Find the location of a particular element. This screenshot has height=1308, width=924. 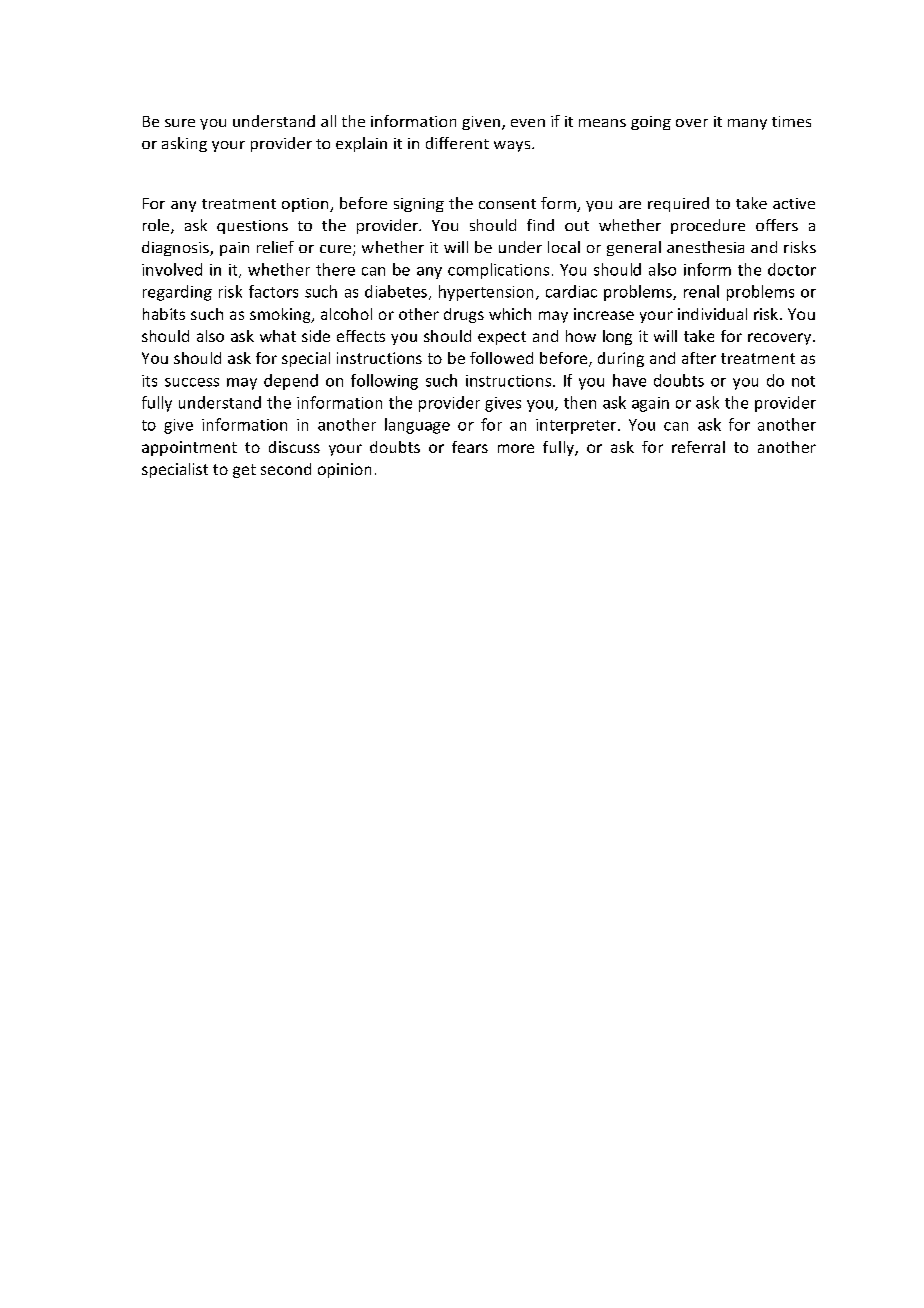

find is located at coordinates (540, 225).
